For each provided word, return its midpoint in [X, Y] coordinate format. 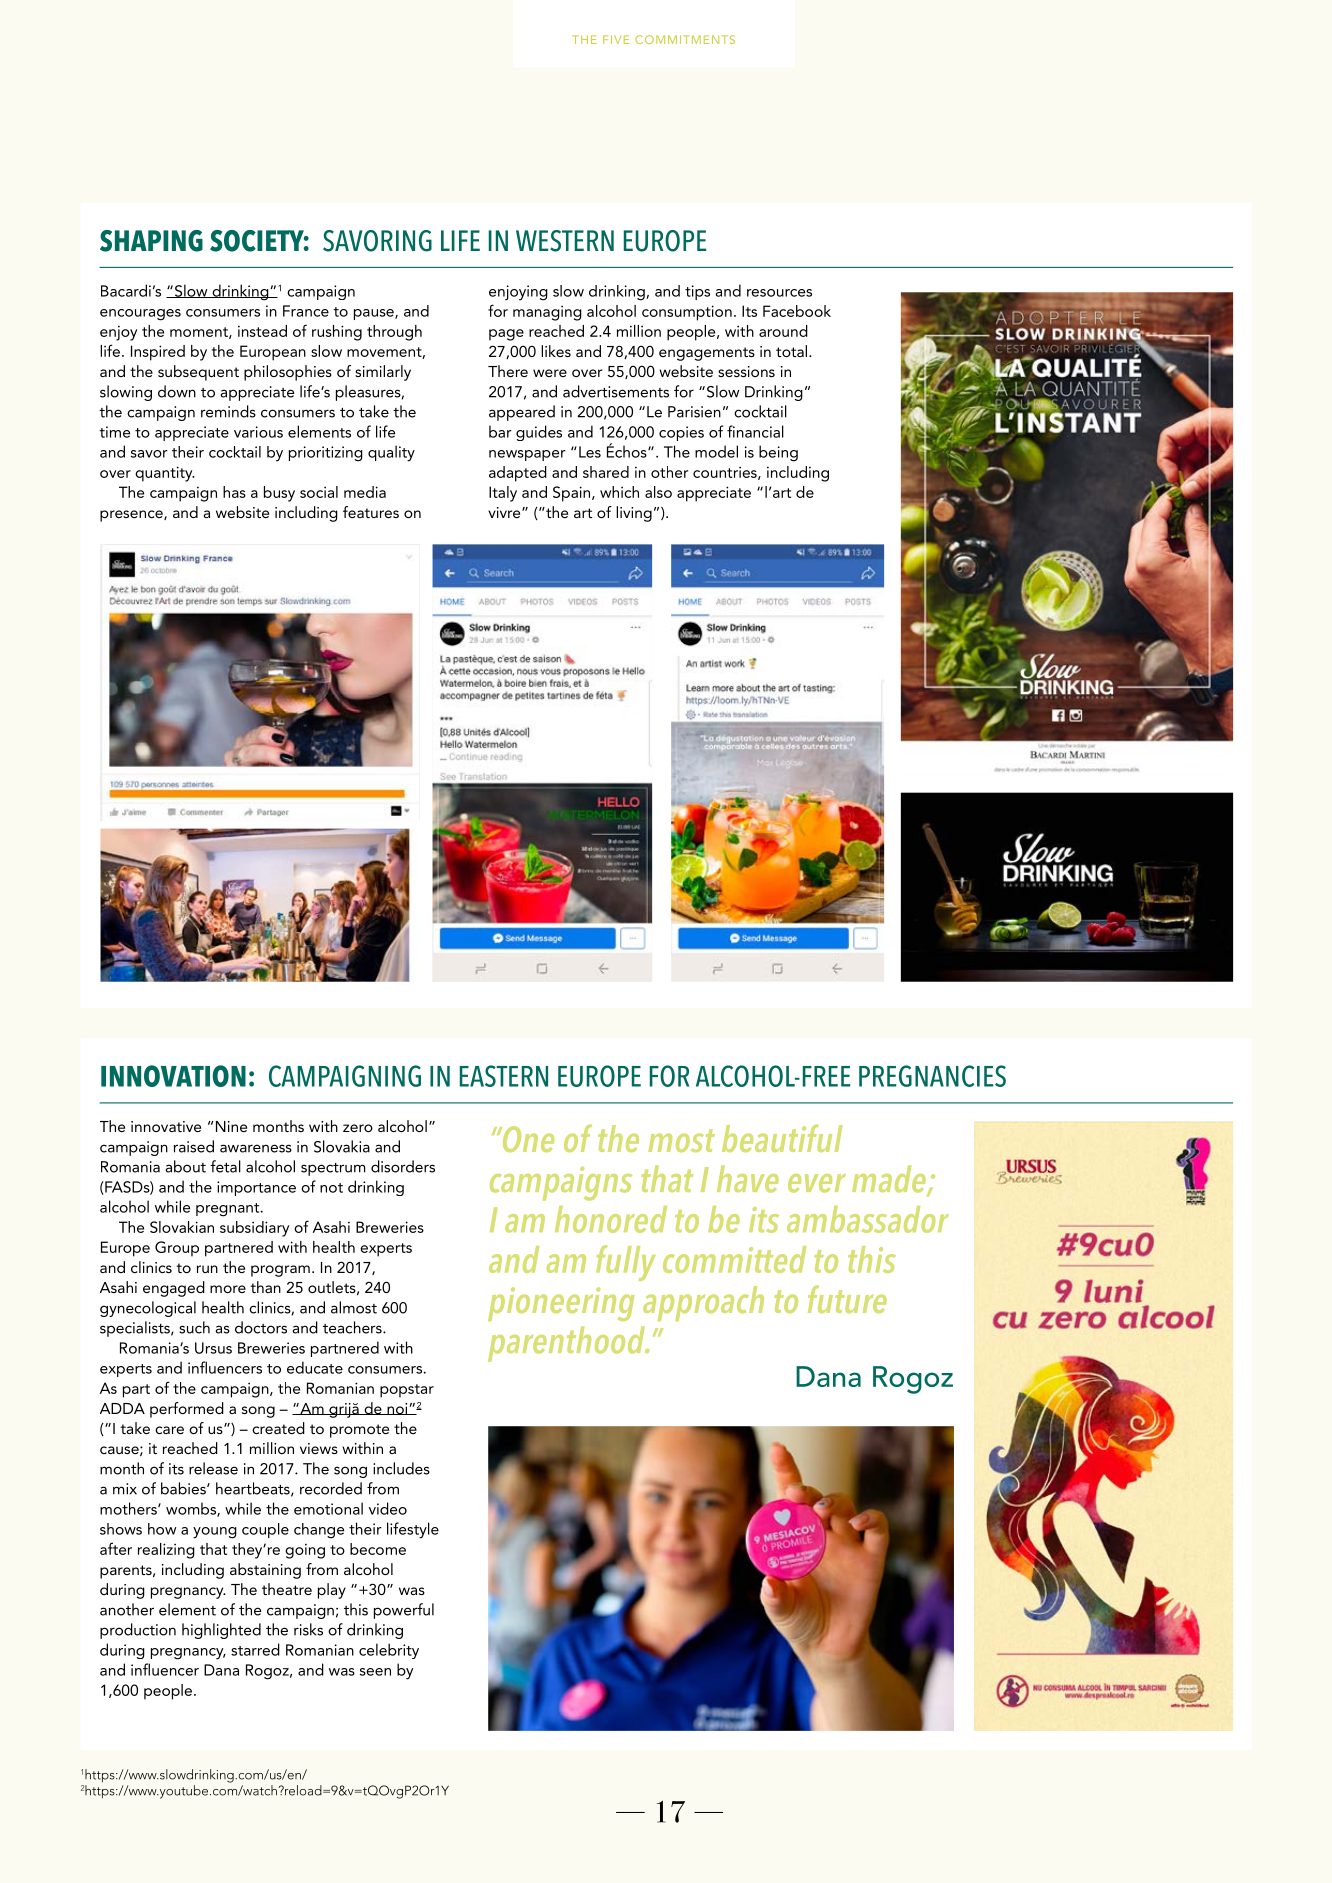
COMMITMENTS [685, 39]
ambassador [868, 1219]
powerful [404, 1611]
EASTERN [504, 1076]
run [207, 1269]
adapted [518, 474]
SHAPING [151, 241]
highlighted [221, 1631]
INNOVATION [173, 1076]
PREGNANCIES [932, 1076]
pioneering [561, 1304]
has [234, 492]
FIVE [616, 39]
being [778, 453]
